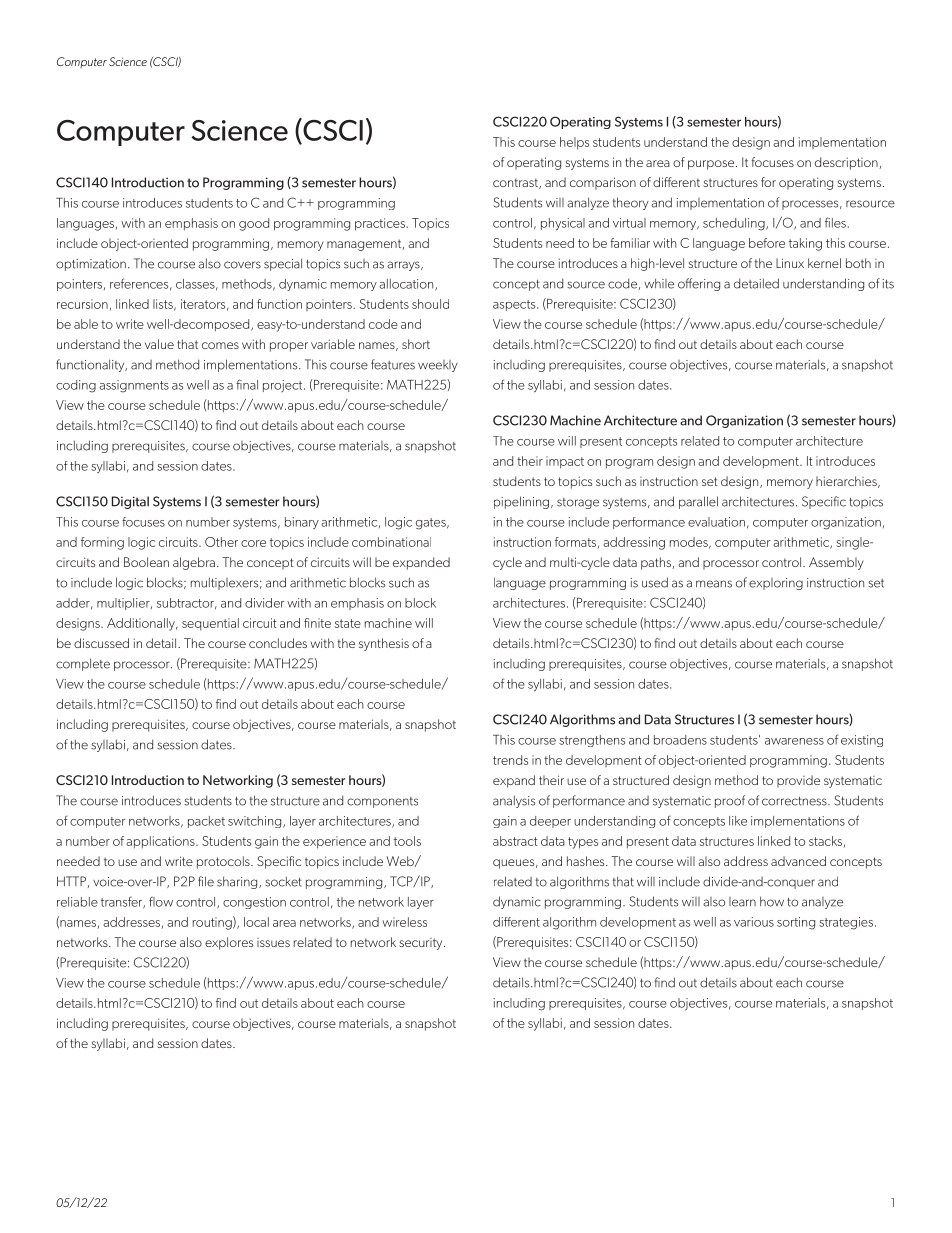  What do you see at coordinates (146, 562) in the page?
I see `Boolean` at bounding box center [146, 562].
